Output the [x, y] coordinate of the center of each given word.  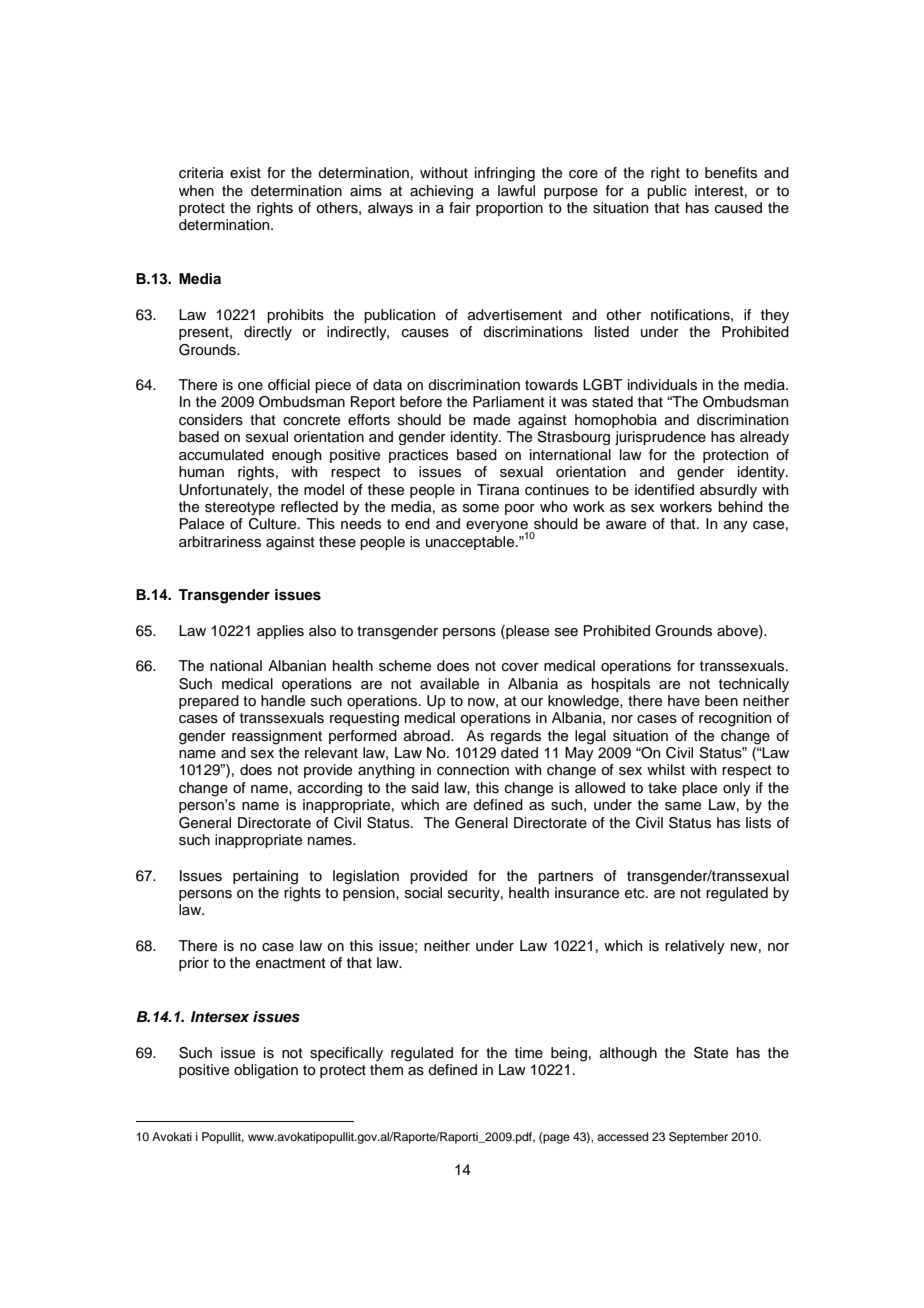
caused [738, 208]
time [529, 1053]
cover [520, 667]
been [721, 701]
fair [460, 207]
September [698, 1138]
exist [245, 173]
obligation [266, 1071]
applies [280, 632]
